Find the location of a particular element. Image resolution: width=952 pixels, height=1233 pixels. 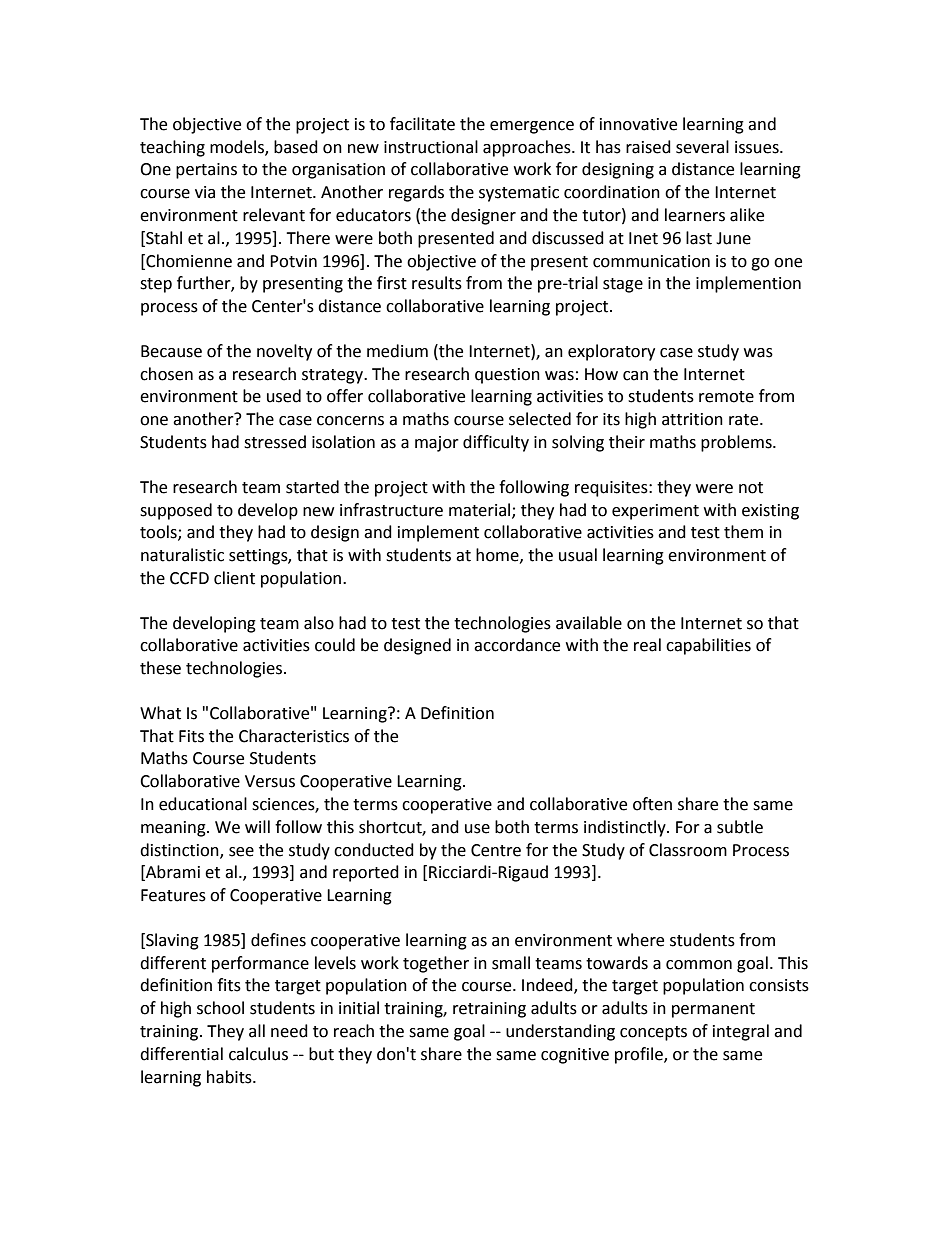

several is located at coordinates (702, 147).
